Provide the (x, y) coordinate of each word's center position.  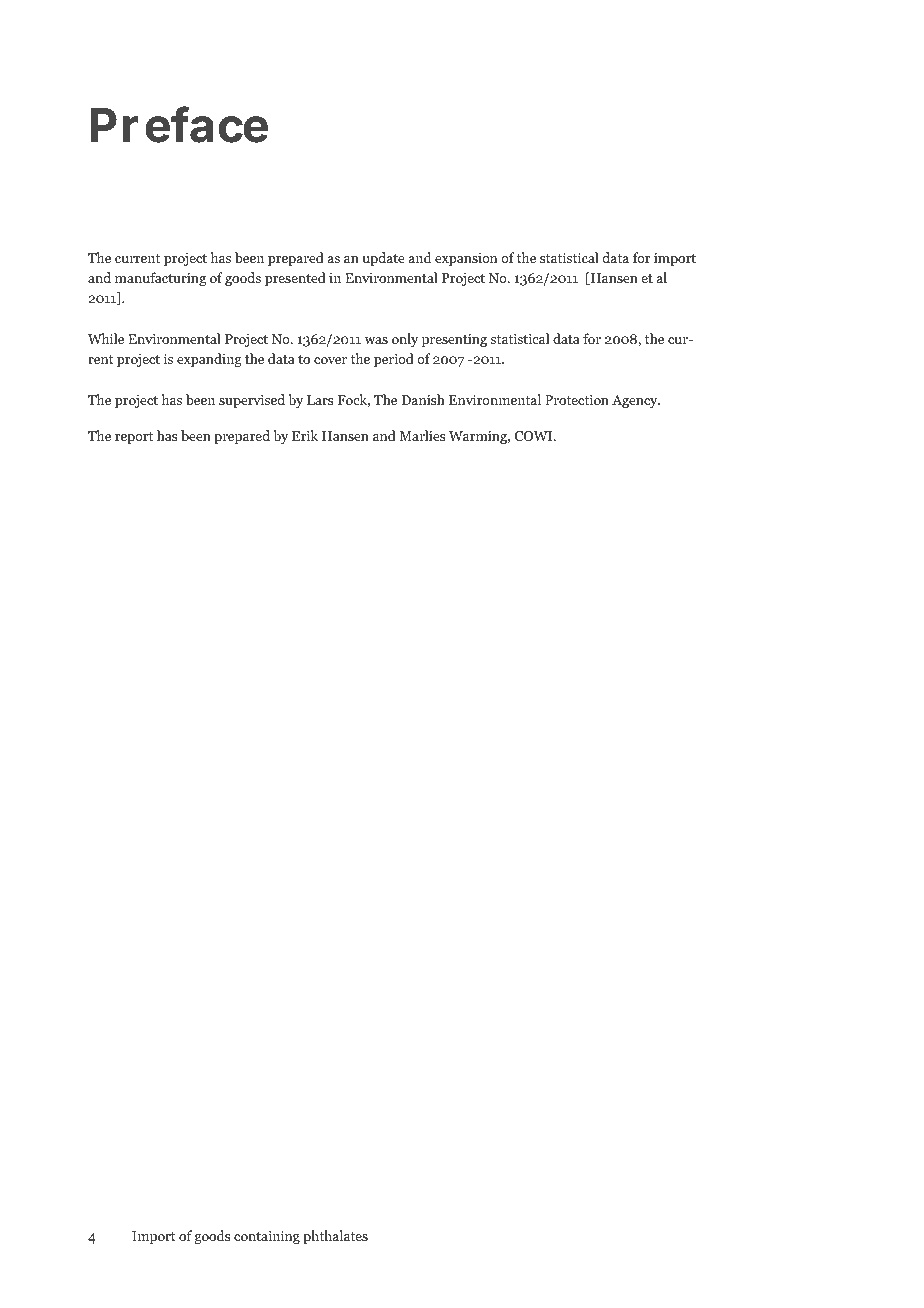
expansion (466, 259)
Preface (179, 124)
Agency (636, 401)
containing (267, 1237)
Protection (577, 399)
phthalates (335, 1237)
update (383, 259)
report (134, 438)
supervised (252, 401)
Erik (305, 435)
